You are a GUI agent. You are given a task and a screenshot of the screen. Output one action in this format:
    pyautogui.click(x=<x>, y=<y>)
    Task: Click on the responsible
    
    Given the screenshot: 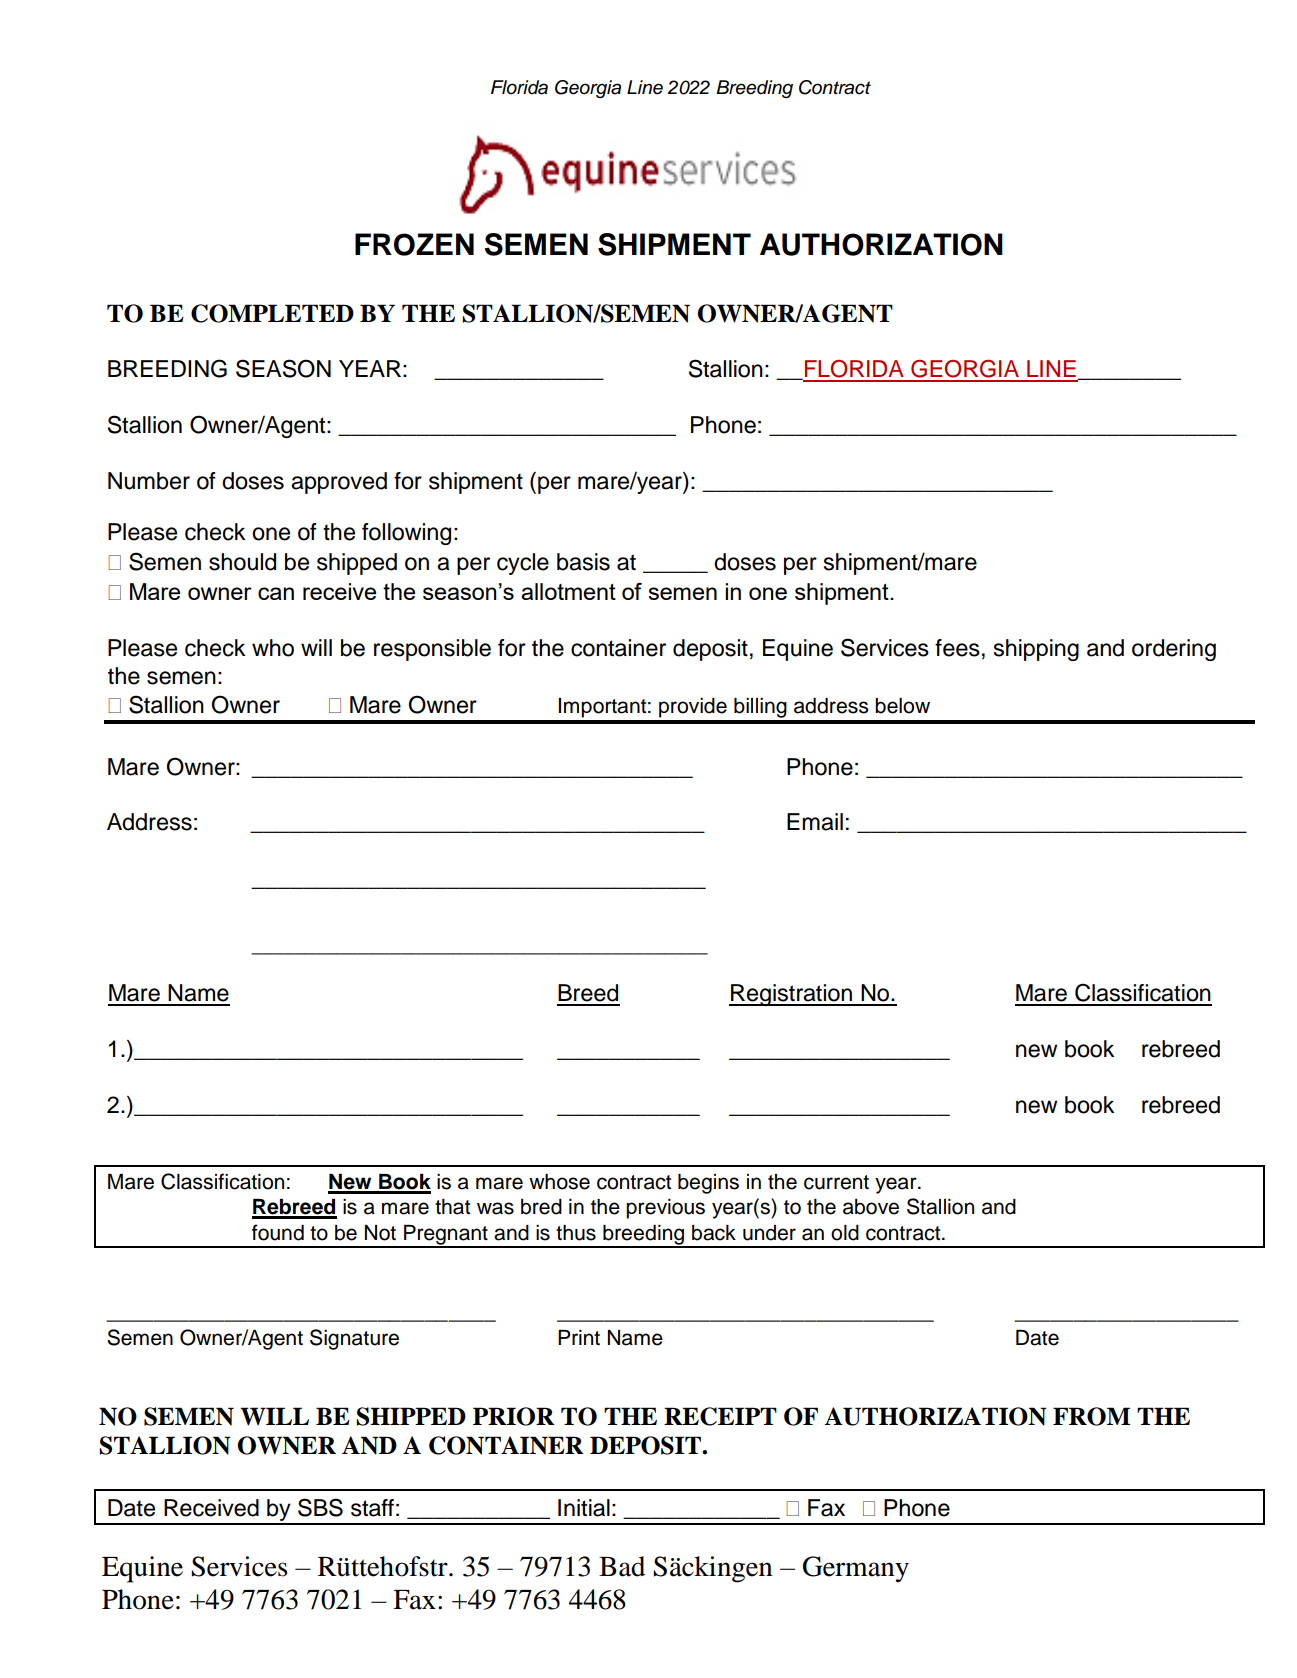 What is the action you would take?
    pyautogui.click(x=432, y=650)
